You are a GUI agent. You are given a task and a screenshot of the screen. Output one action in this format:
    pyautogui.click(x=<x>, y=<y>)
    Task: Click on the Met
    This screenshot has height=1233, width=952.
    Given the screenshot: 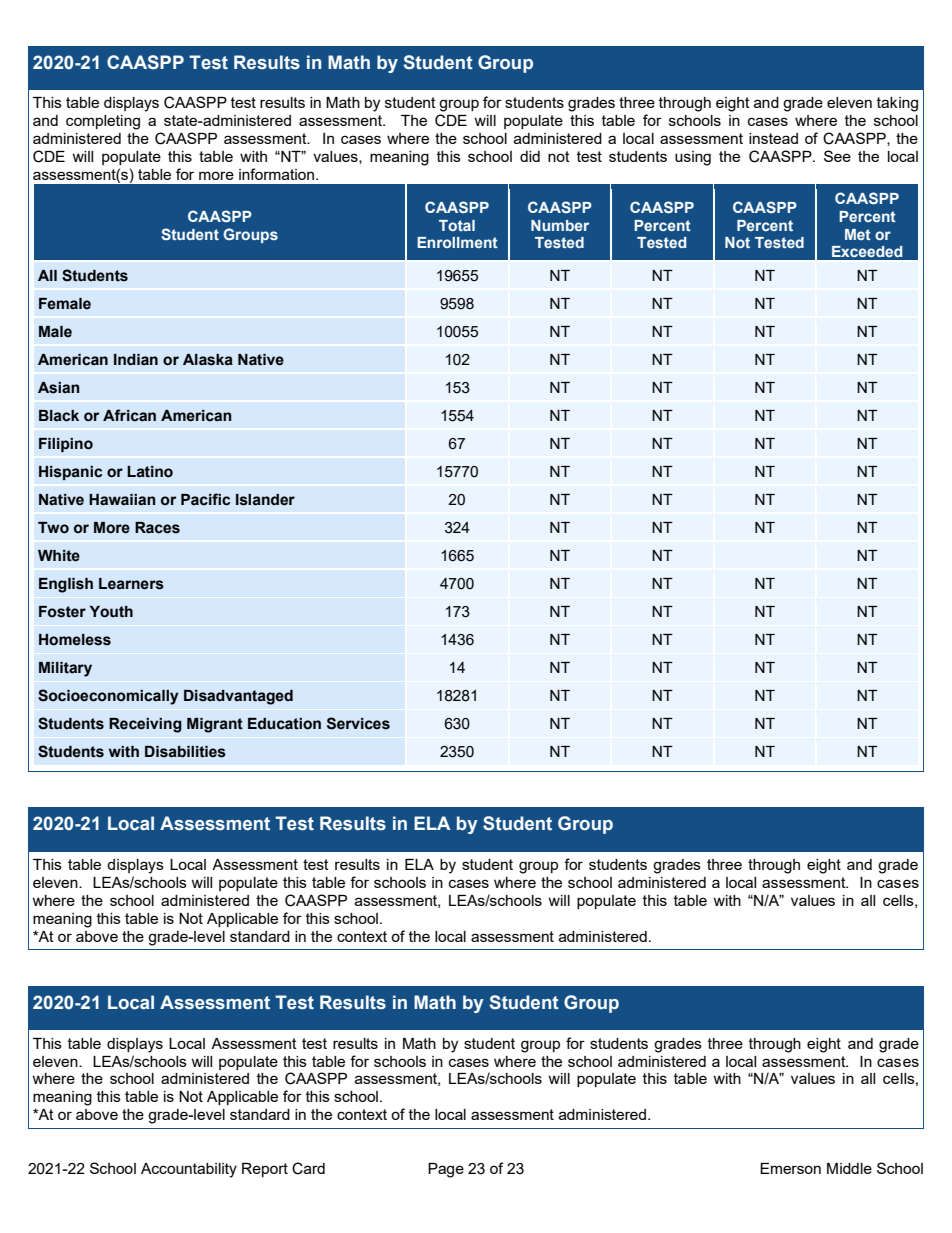 What is the action you would take?
    pyautogui.click(x=858, y=234)
